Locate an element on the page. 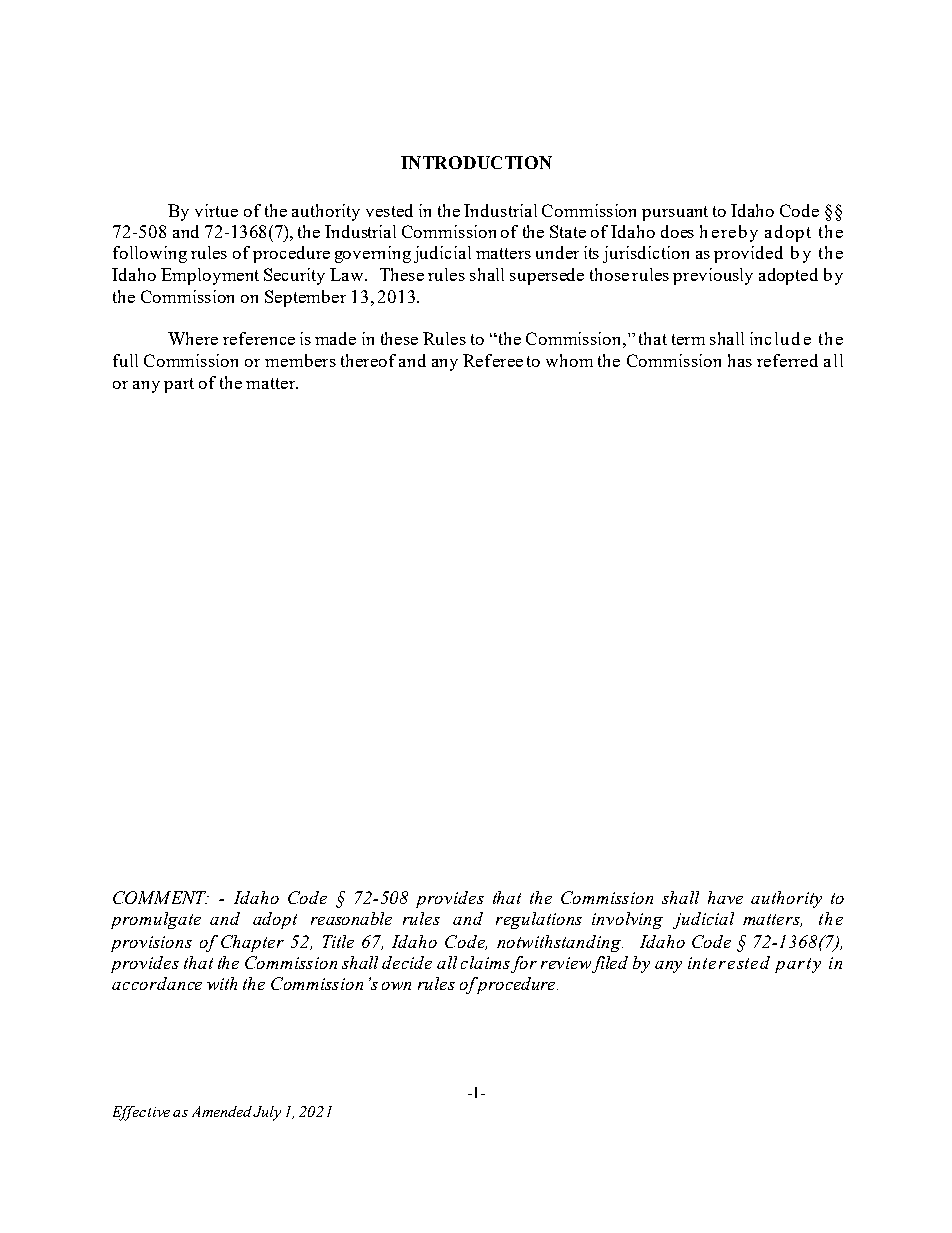  have is located at coordinates (725, 897).
